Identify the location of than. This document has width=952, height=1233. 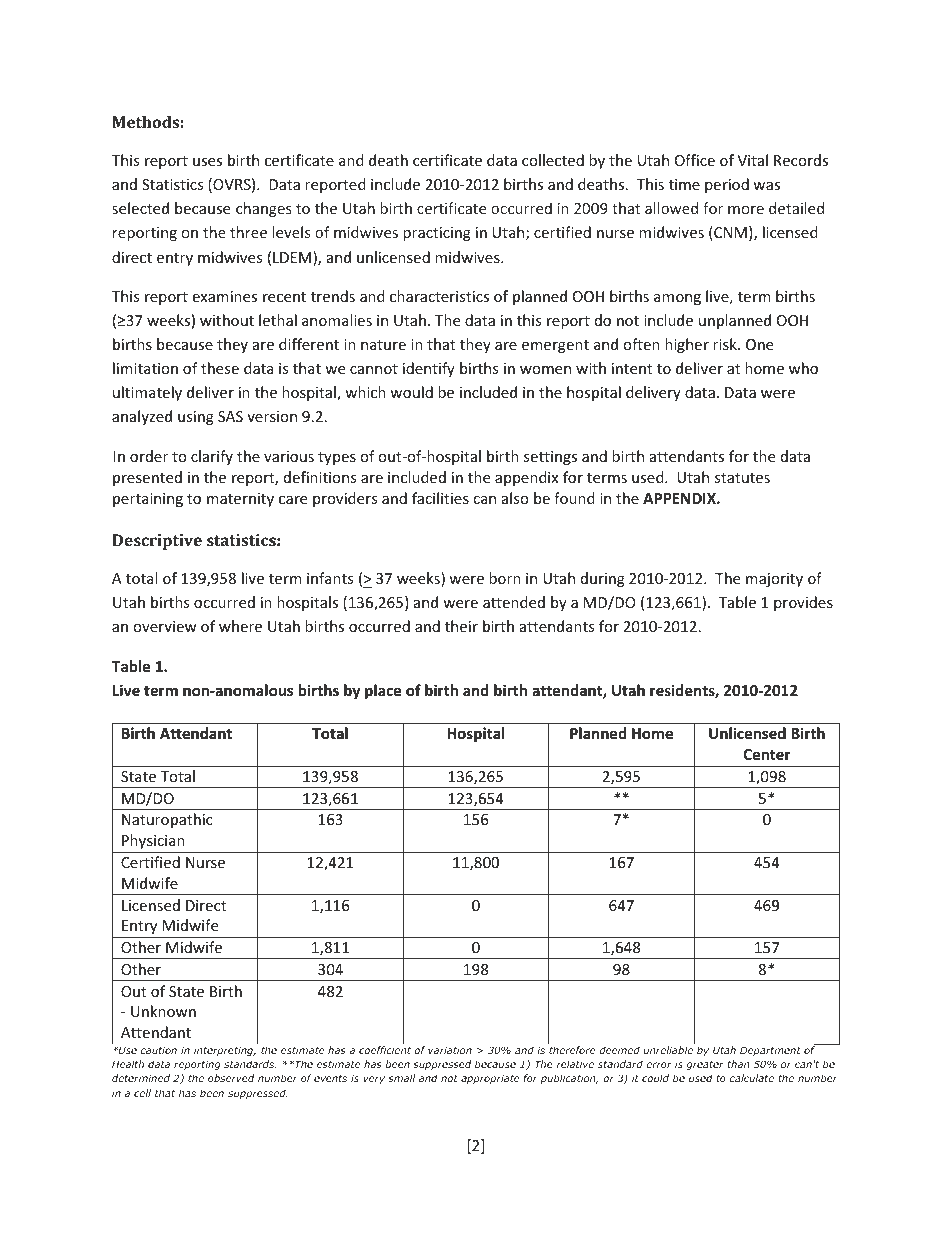
(738, 1064).
